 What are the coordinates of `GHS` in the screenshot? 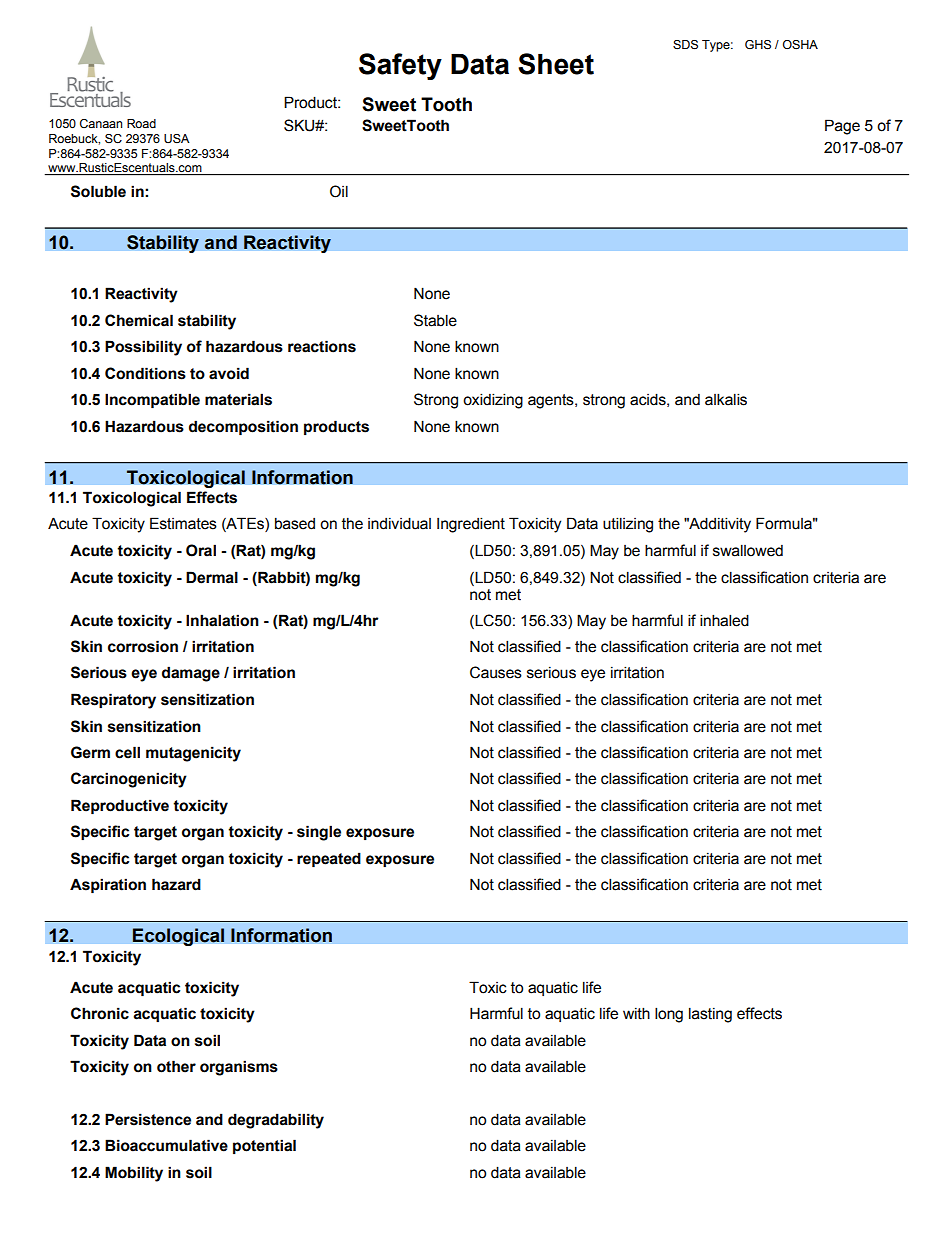 It's located at (758, 45).
